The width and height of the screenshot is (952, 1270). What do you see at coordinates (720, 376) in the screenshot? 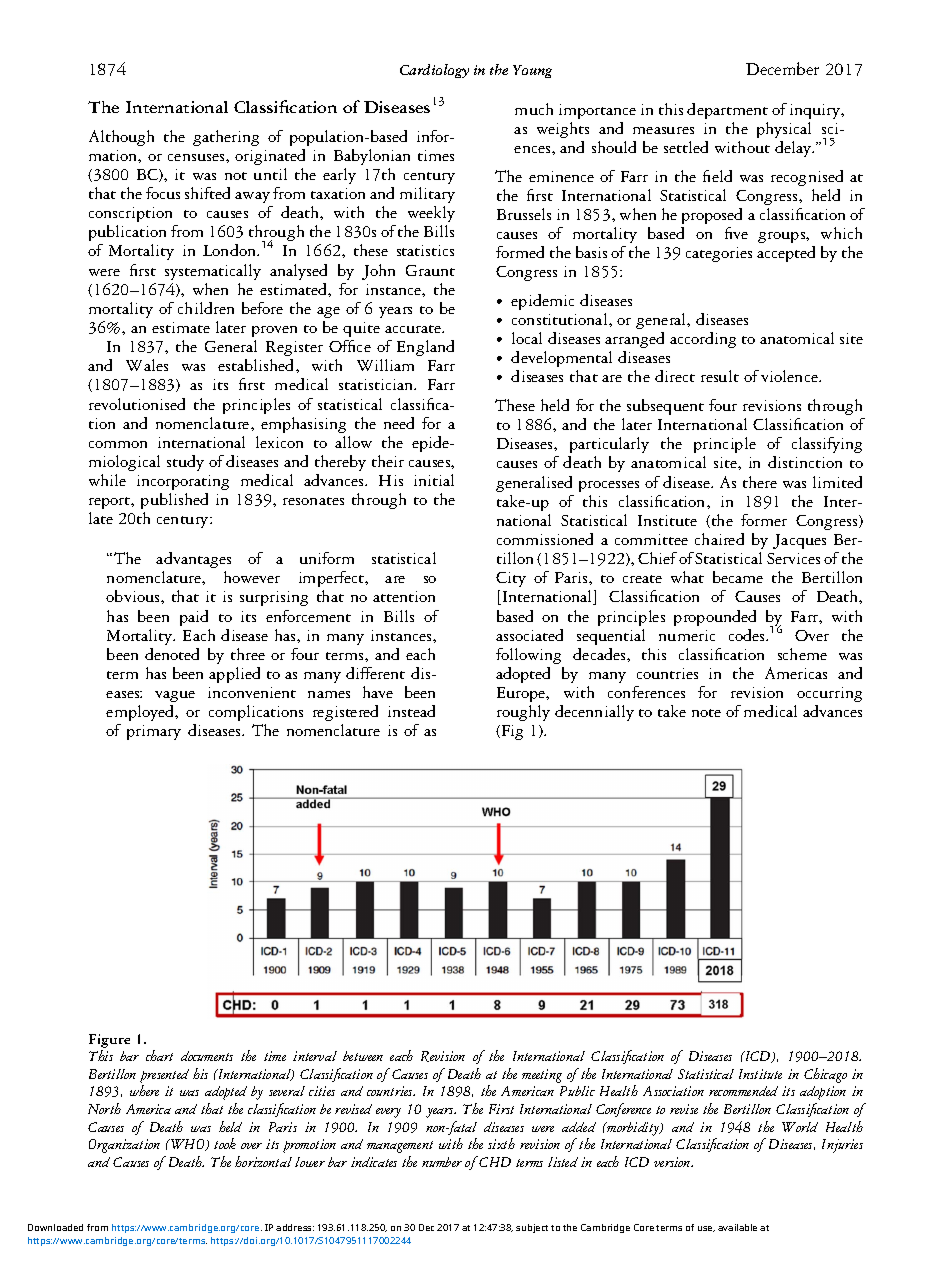
I see `result` at bounding box center [720, 376].
